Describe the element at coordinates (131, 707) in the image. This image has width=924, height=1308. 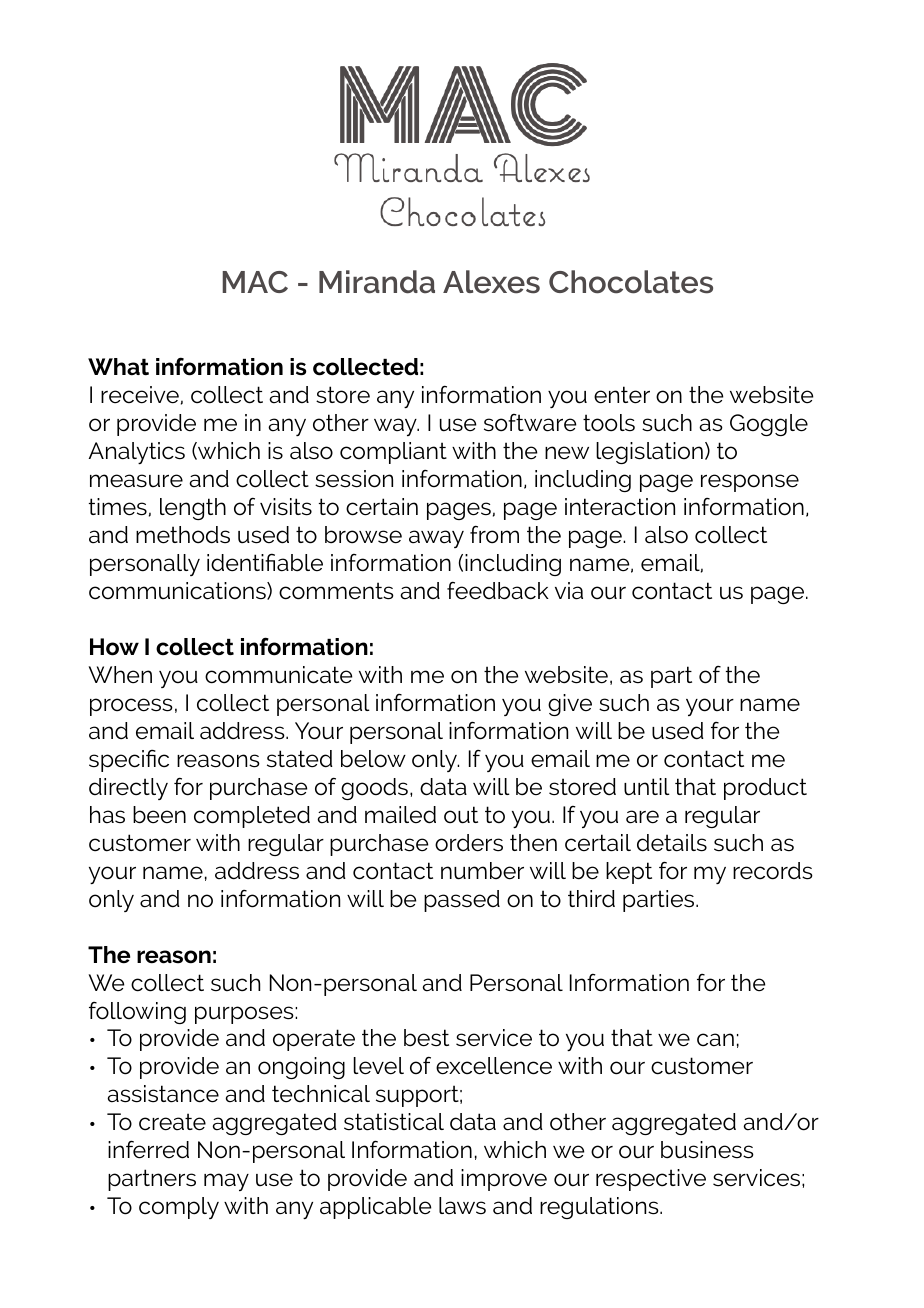
I see `process` at that location.
